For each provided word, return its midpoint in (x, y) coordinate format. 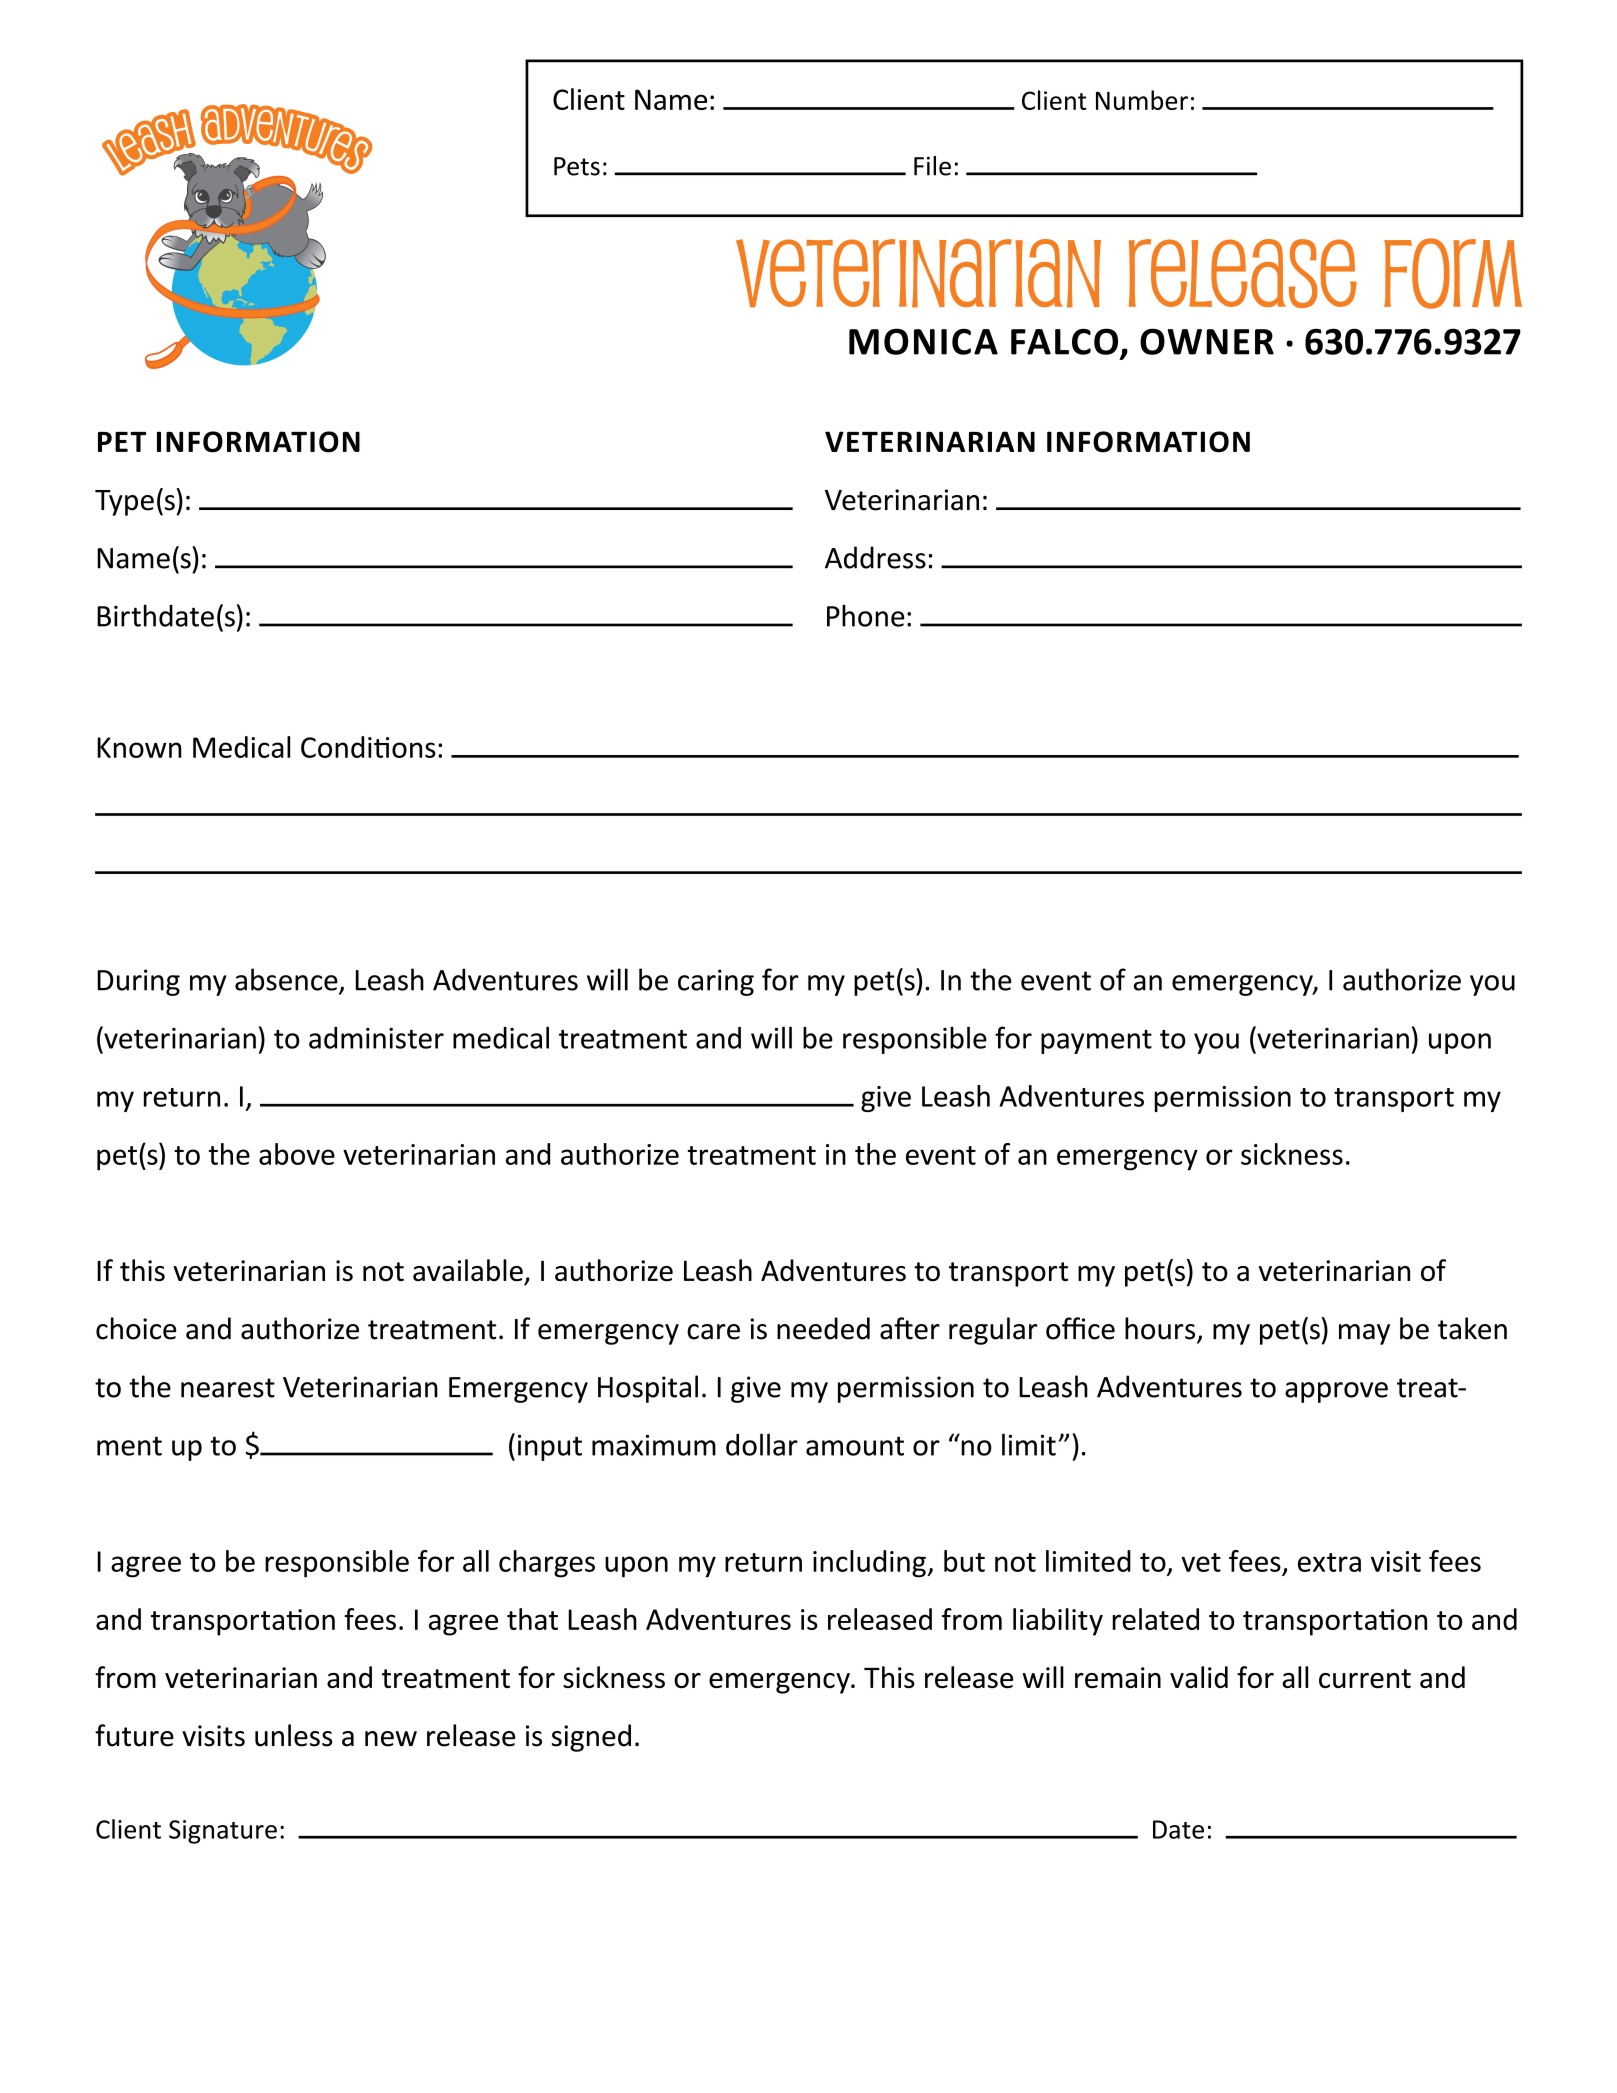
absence (287, 980)
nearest (228, 1388)
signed (591, 1738)
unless (293, 1735)
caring (716, 982)
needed (823, 1328)
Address (875, 557)
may (1364, 1334)
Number (1142, 100)
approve (1336, 1392)
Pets (577, 166)
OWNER (1207, 341)
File (932, 166)
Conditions (368, 747)
